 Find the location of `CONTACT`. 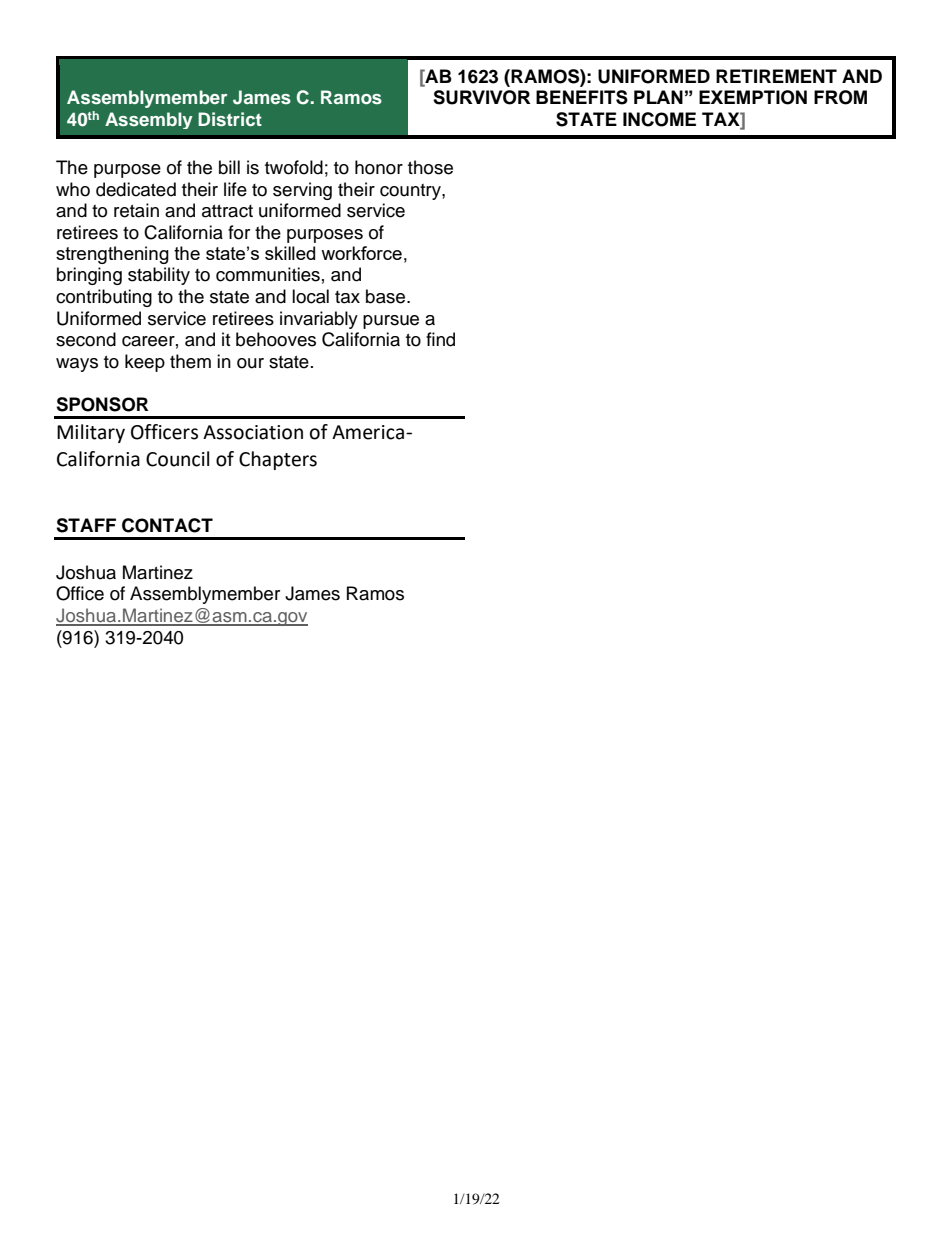

CONTACT is located at coordinates (167, 525).
